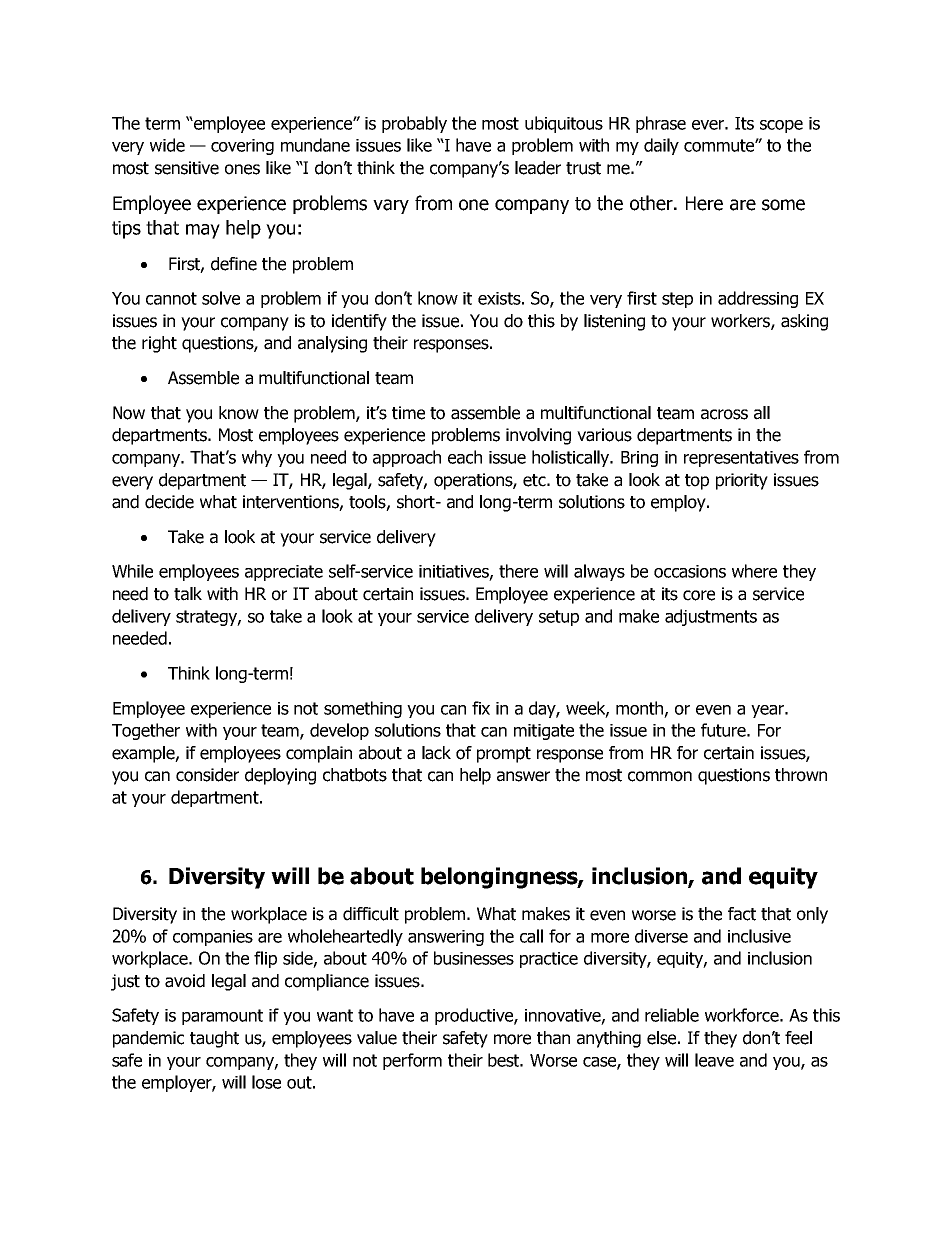 The height and width of the document is (1233, 952). What do you see at coordinates (801, 775) in the document?
I see `thrown` at bounding box center [801, 775].
